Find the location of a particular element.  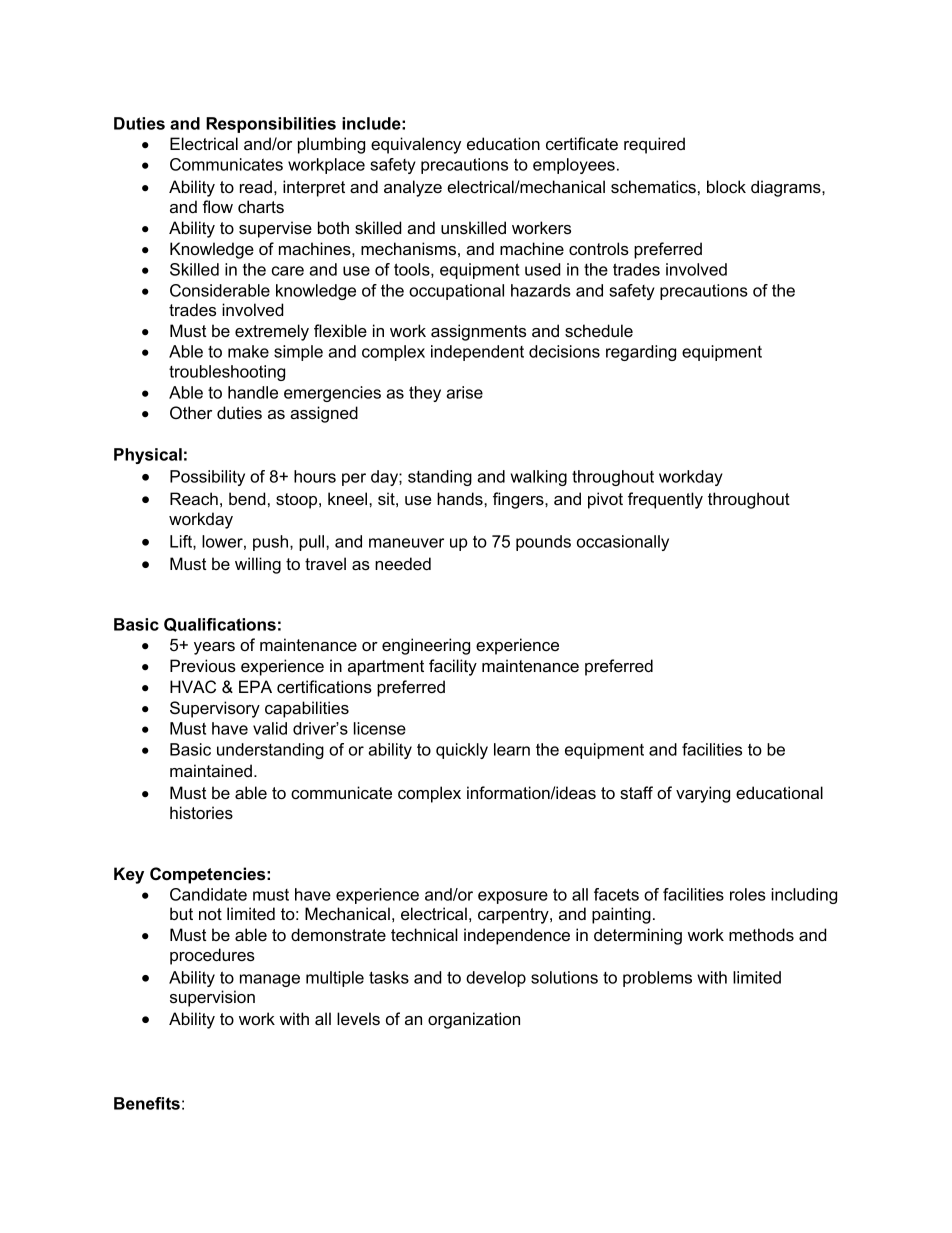

maintained is located at coordinates (211, 770).
